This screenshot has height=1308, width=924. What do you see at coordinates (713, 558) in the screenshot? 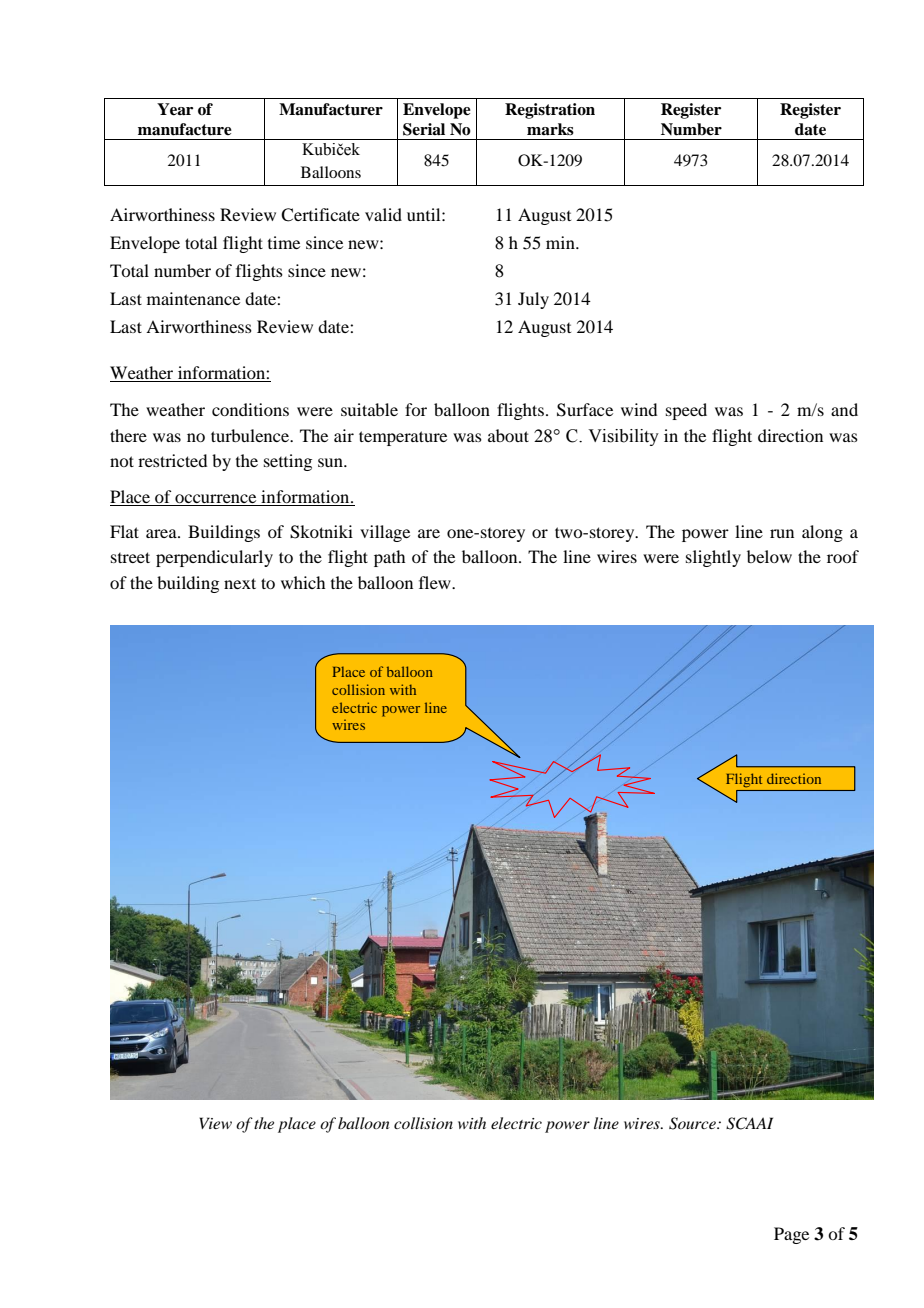
I see `slightly` at bounding box center [713, 558].
